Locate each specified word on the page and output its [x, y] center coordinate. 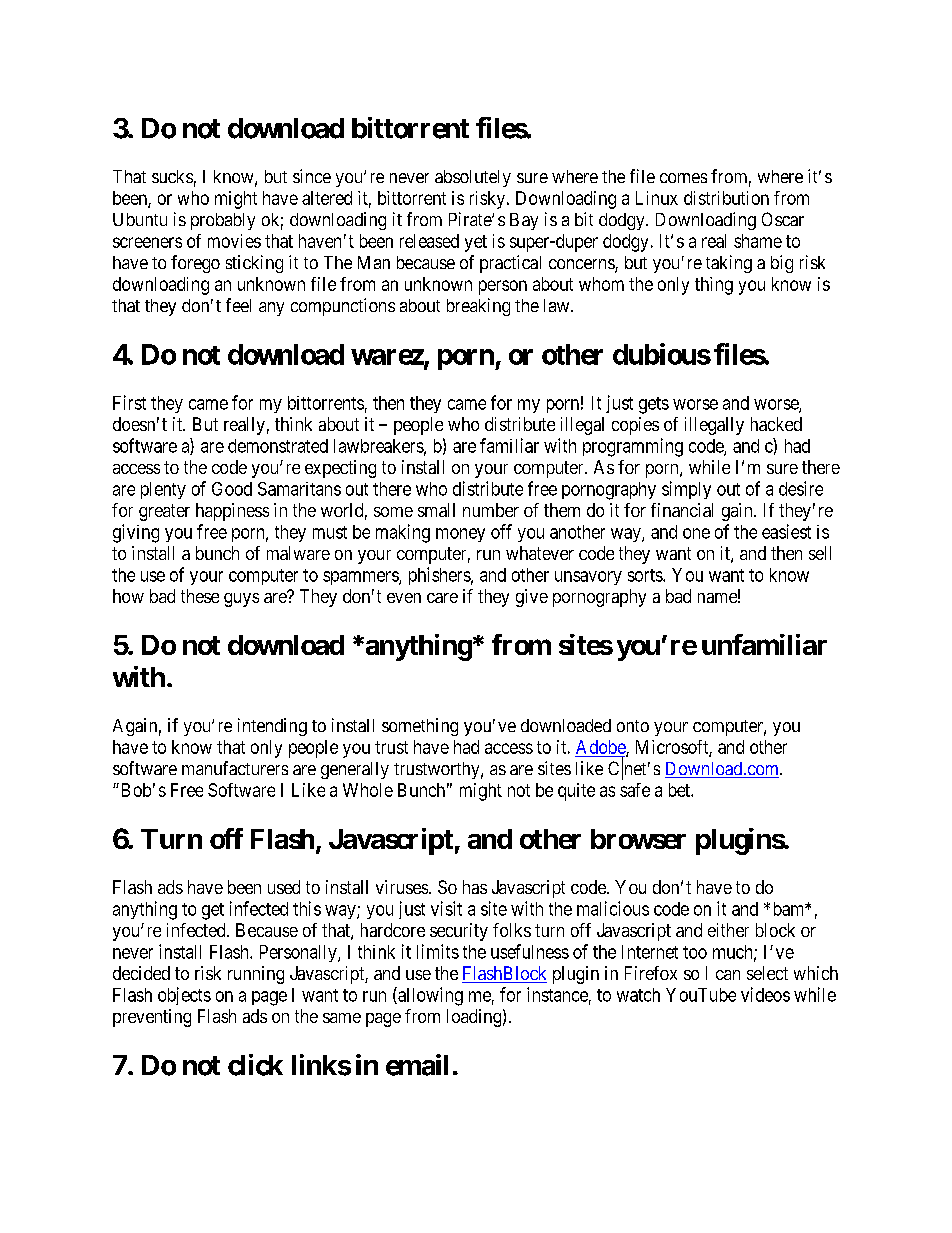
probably [223, 221]
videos [765, 994]
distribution [726, 198]
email [417, 1065]
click [255, 1065]
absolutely [473, 178]
